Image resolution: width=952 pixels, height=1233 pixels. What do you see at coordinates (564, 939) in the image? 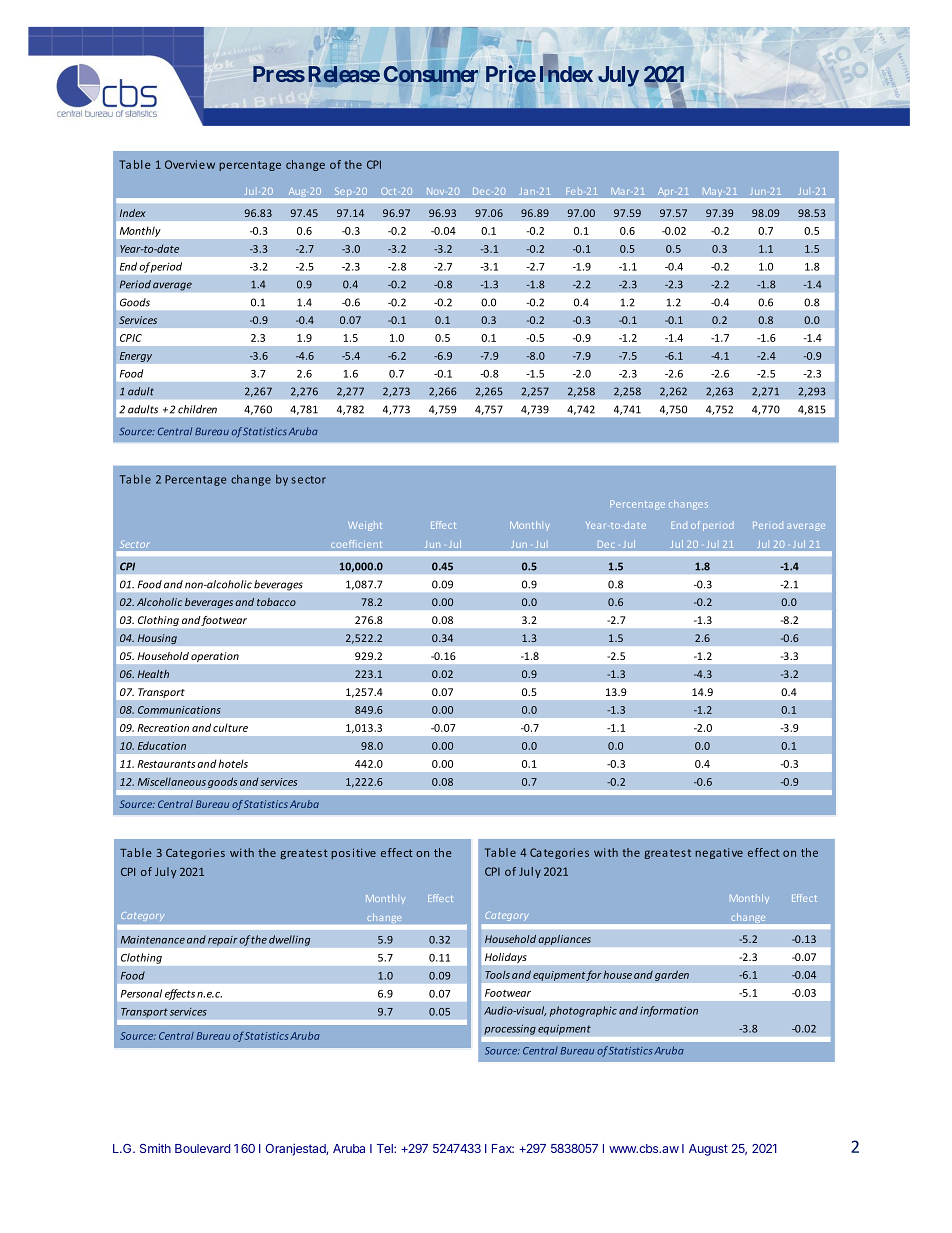
I see `appliances` at bounding box center [564, 939].
